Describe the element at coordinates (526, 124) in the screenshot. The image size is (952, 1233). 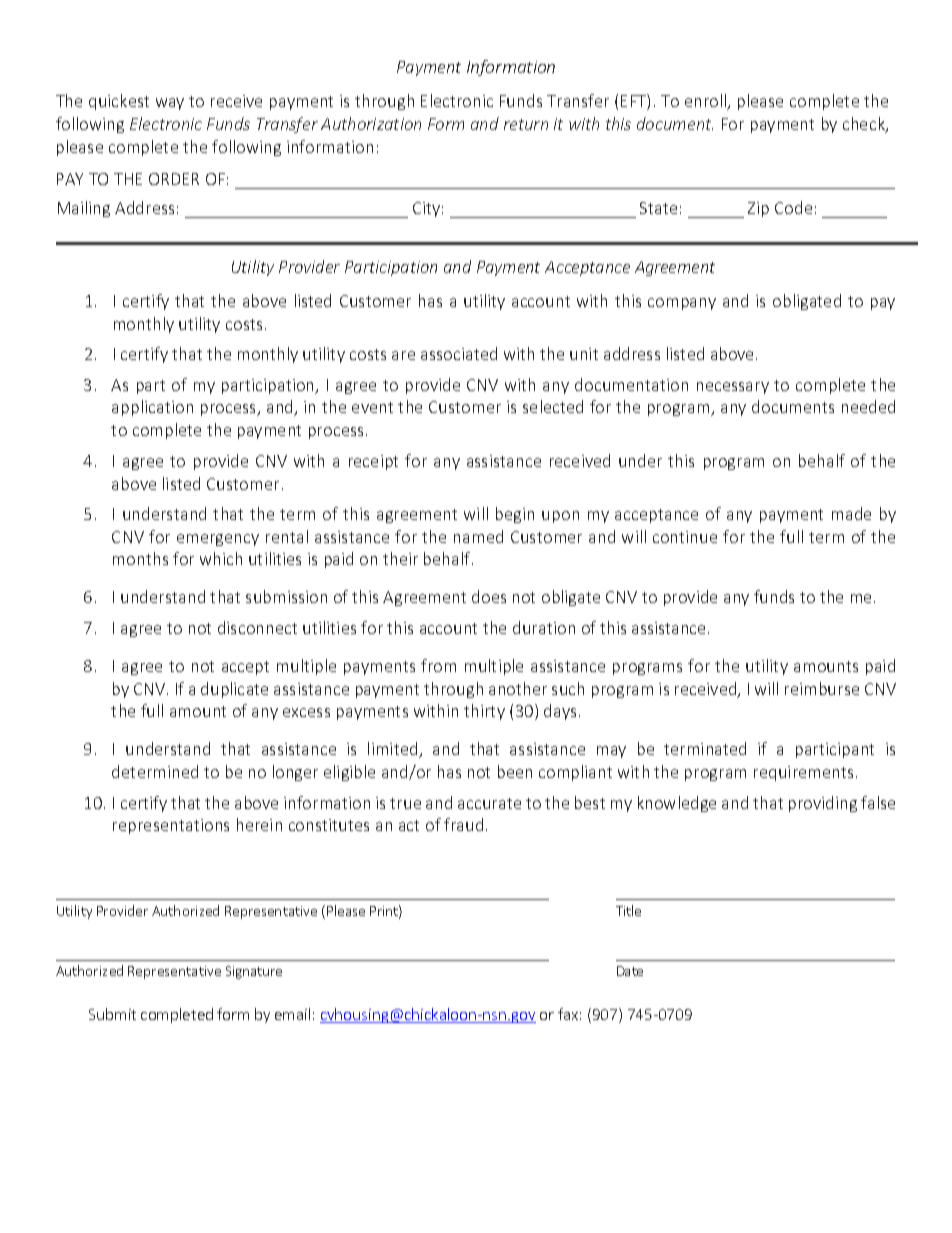
I see `return` at that location.
